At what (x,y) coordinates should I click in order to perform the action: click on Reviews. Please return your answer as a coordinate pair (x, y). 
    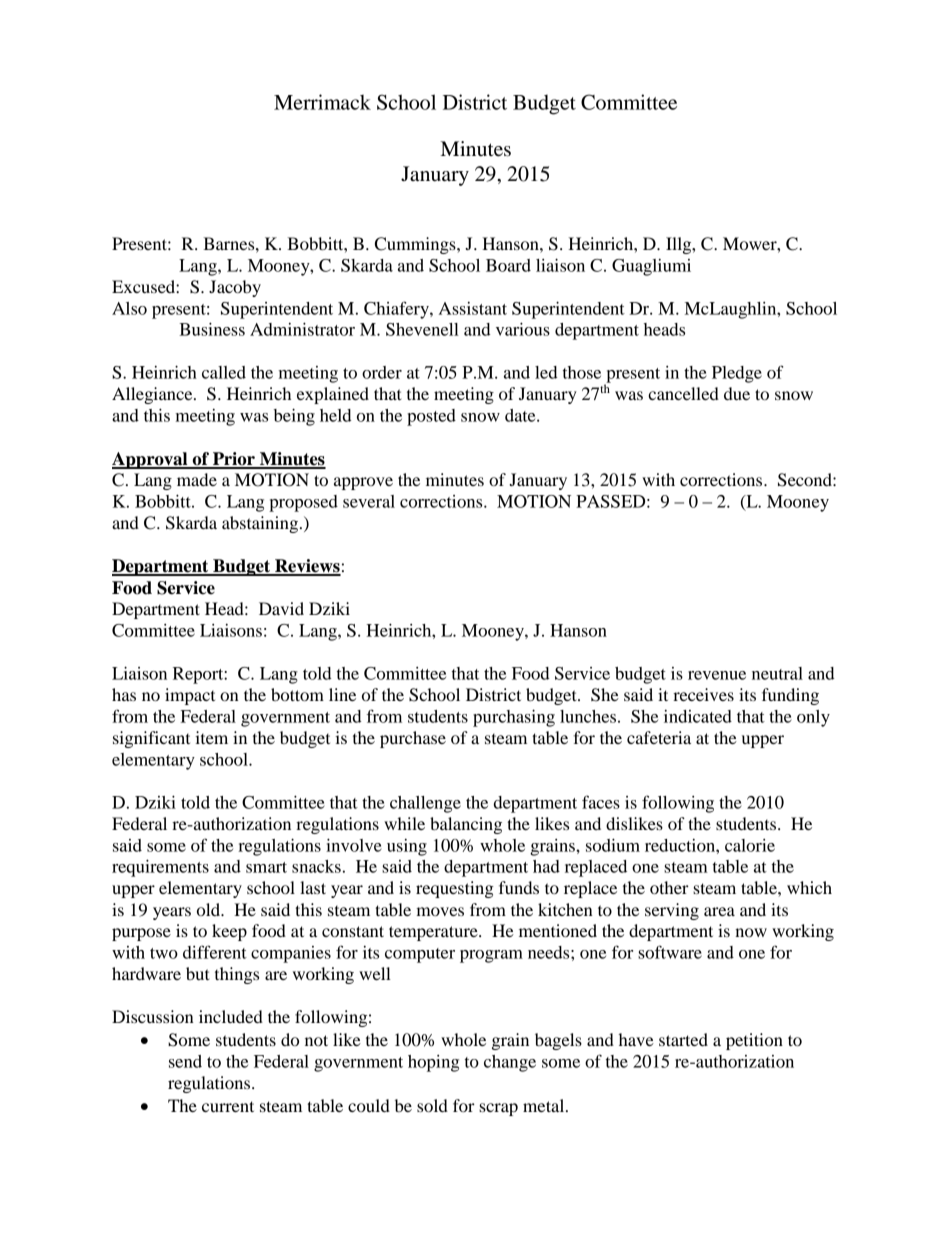
    Looking at the image, I should click on (307, 567).
